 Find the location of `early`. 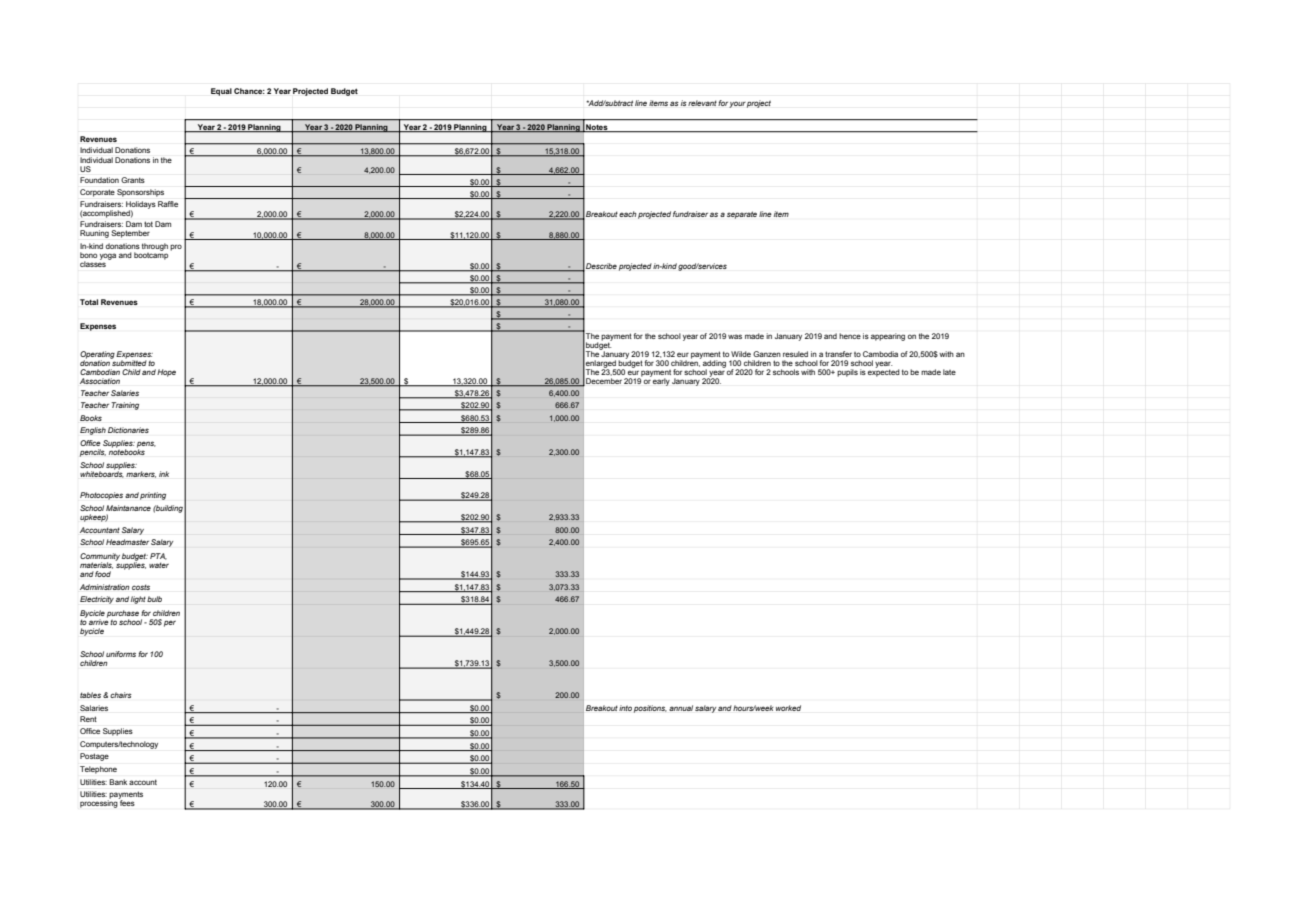

early is located at coordinates (661, 382).
